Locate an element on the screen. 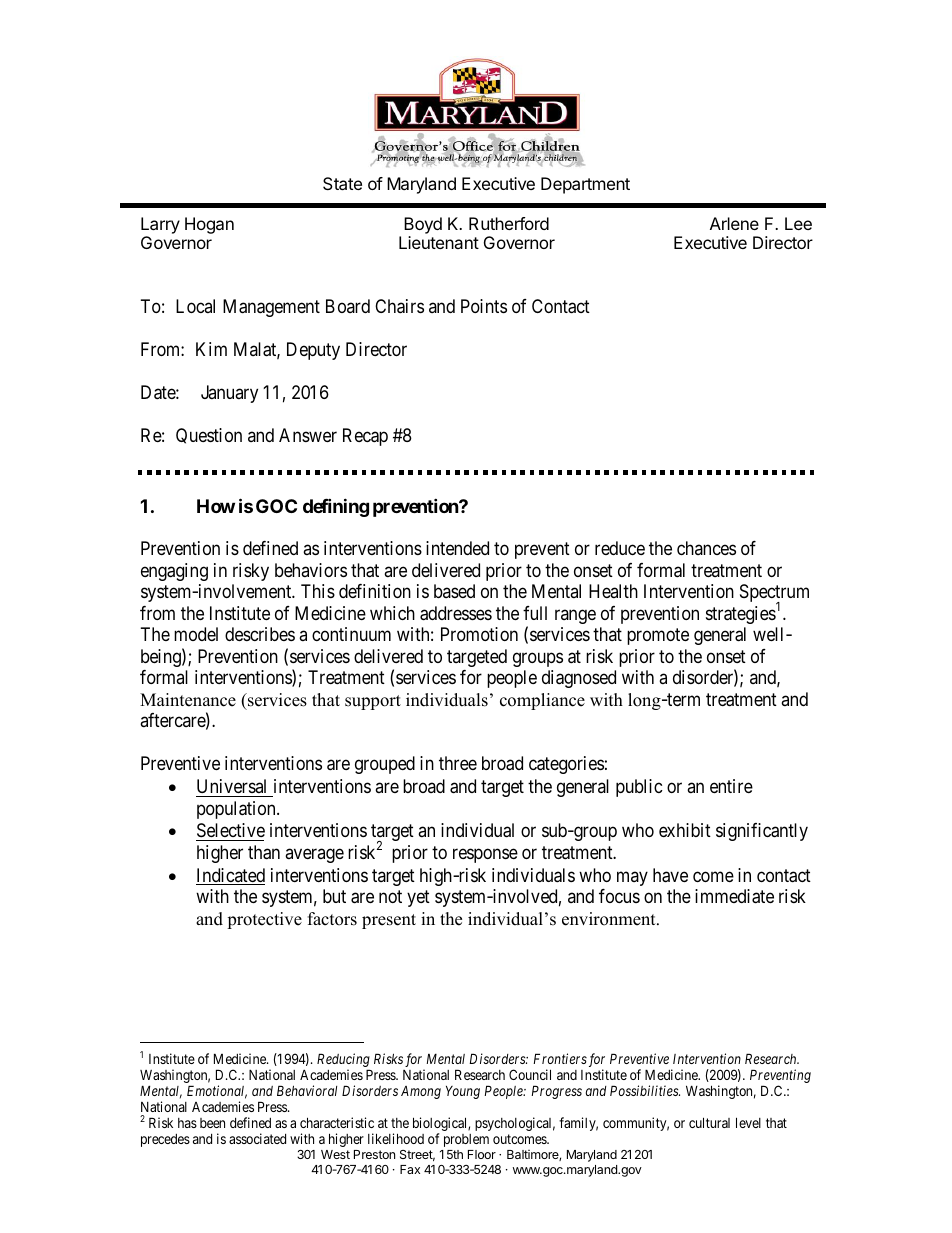 This screenshot has height=1233, width=952. January is located at coordinates (229, 394).
